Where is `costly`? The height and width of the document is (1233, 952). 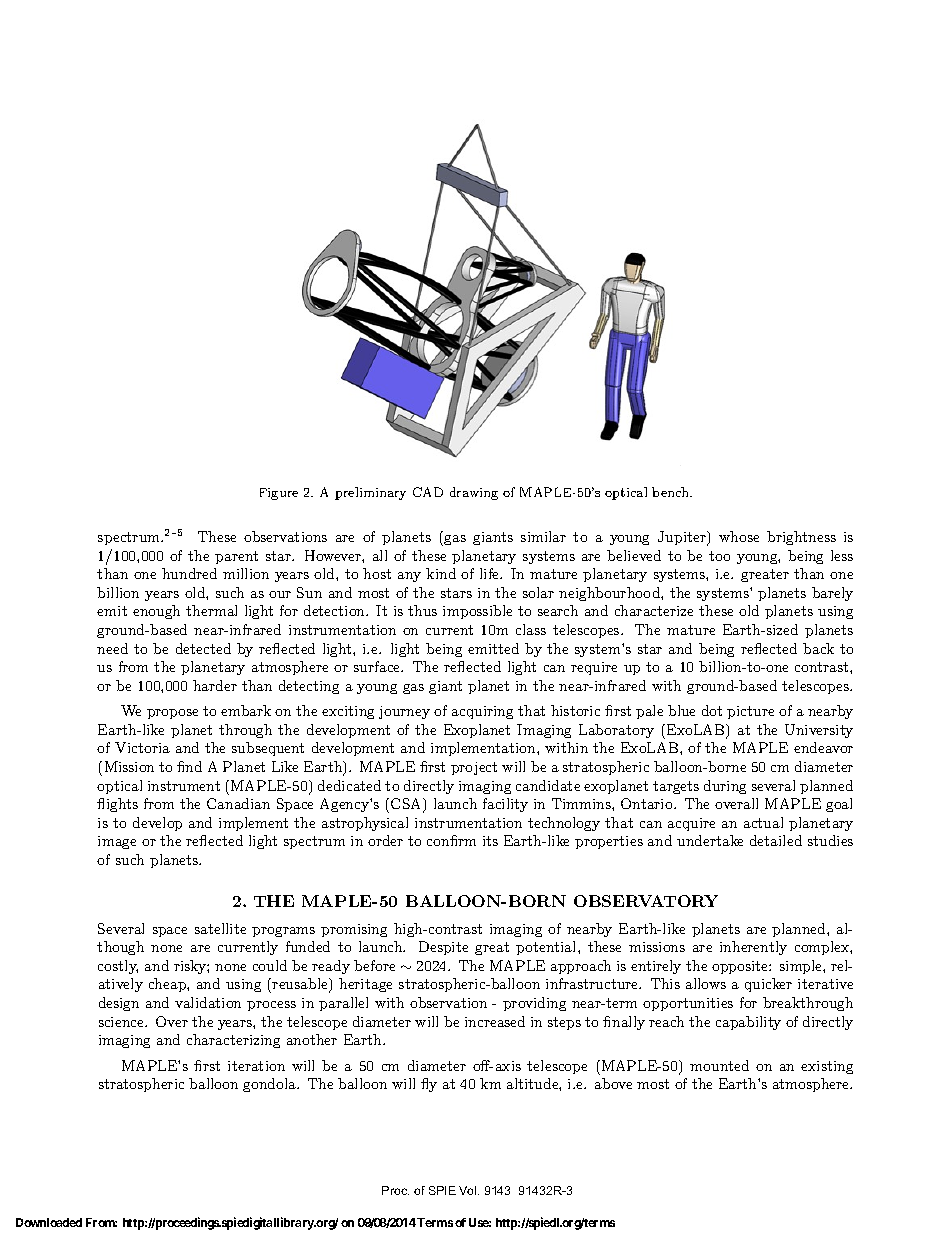 costly is located at coordinates (118, 967).
